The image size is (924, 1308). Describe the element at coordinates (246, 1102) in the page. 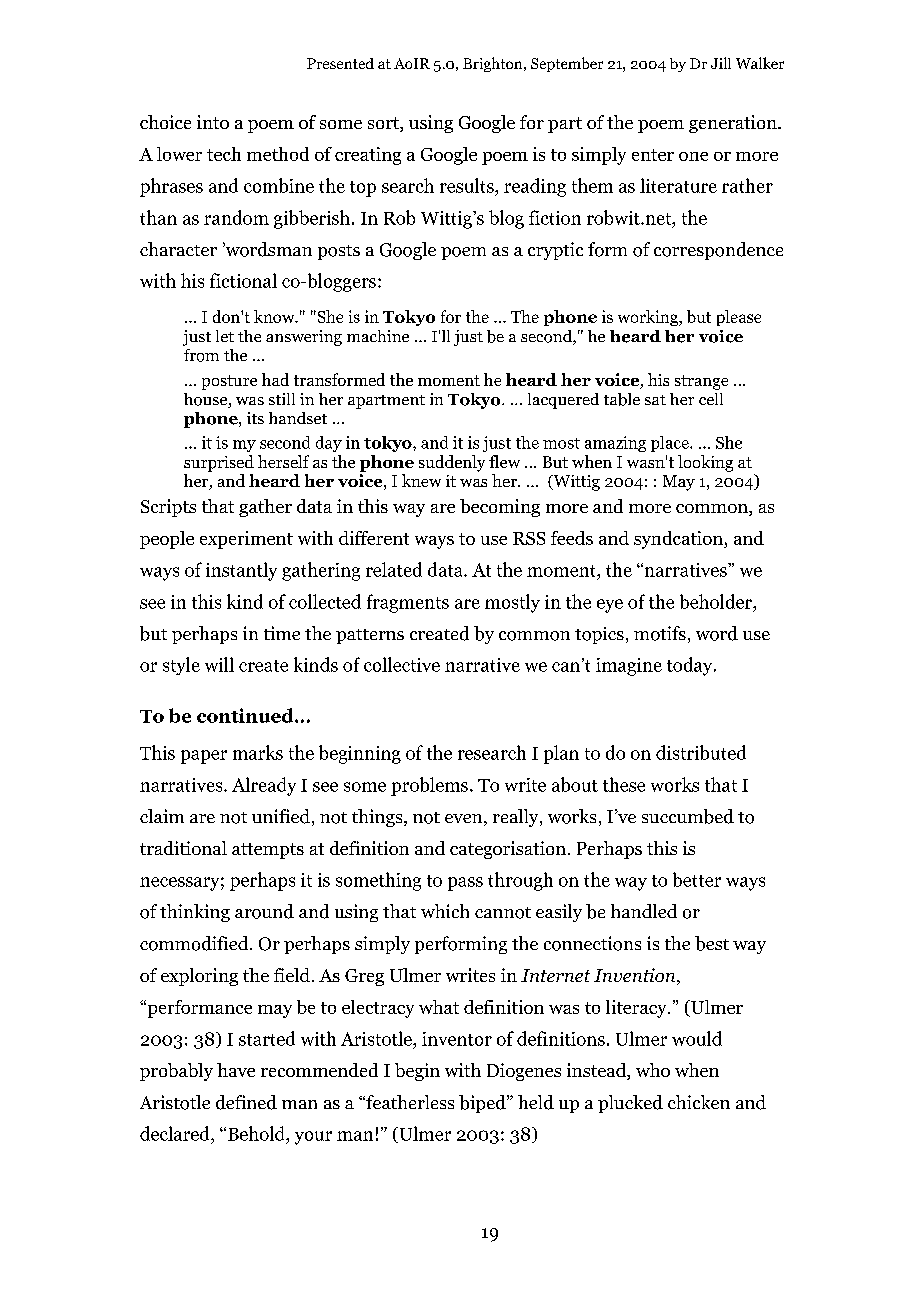

I see `defined` at that location.
